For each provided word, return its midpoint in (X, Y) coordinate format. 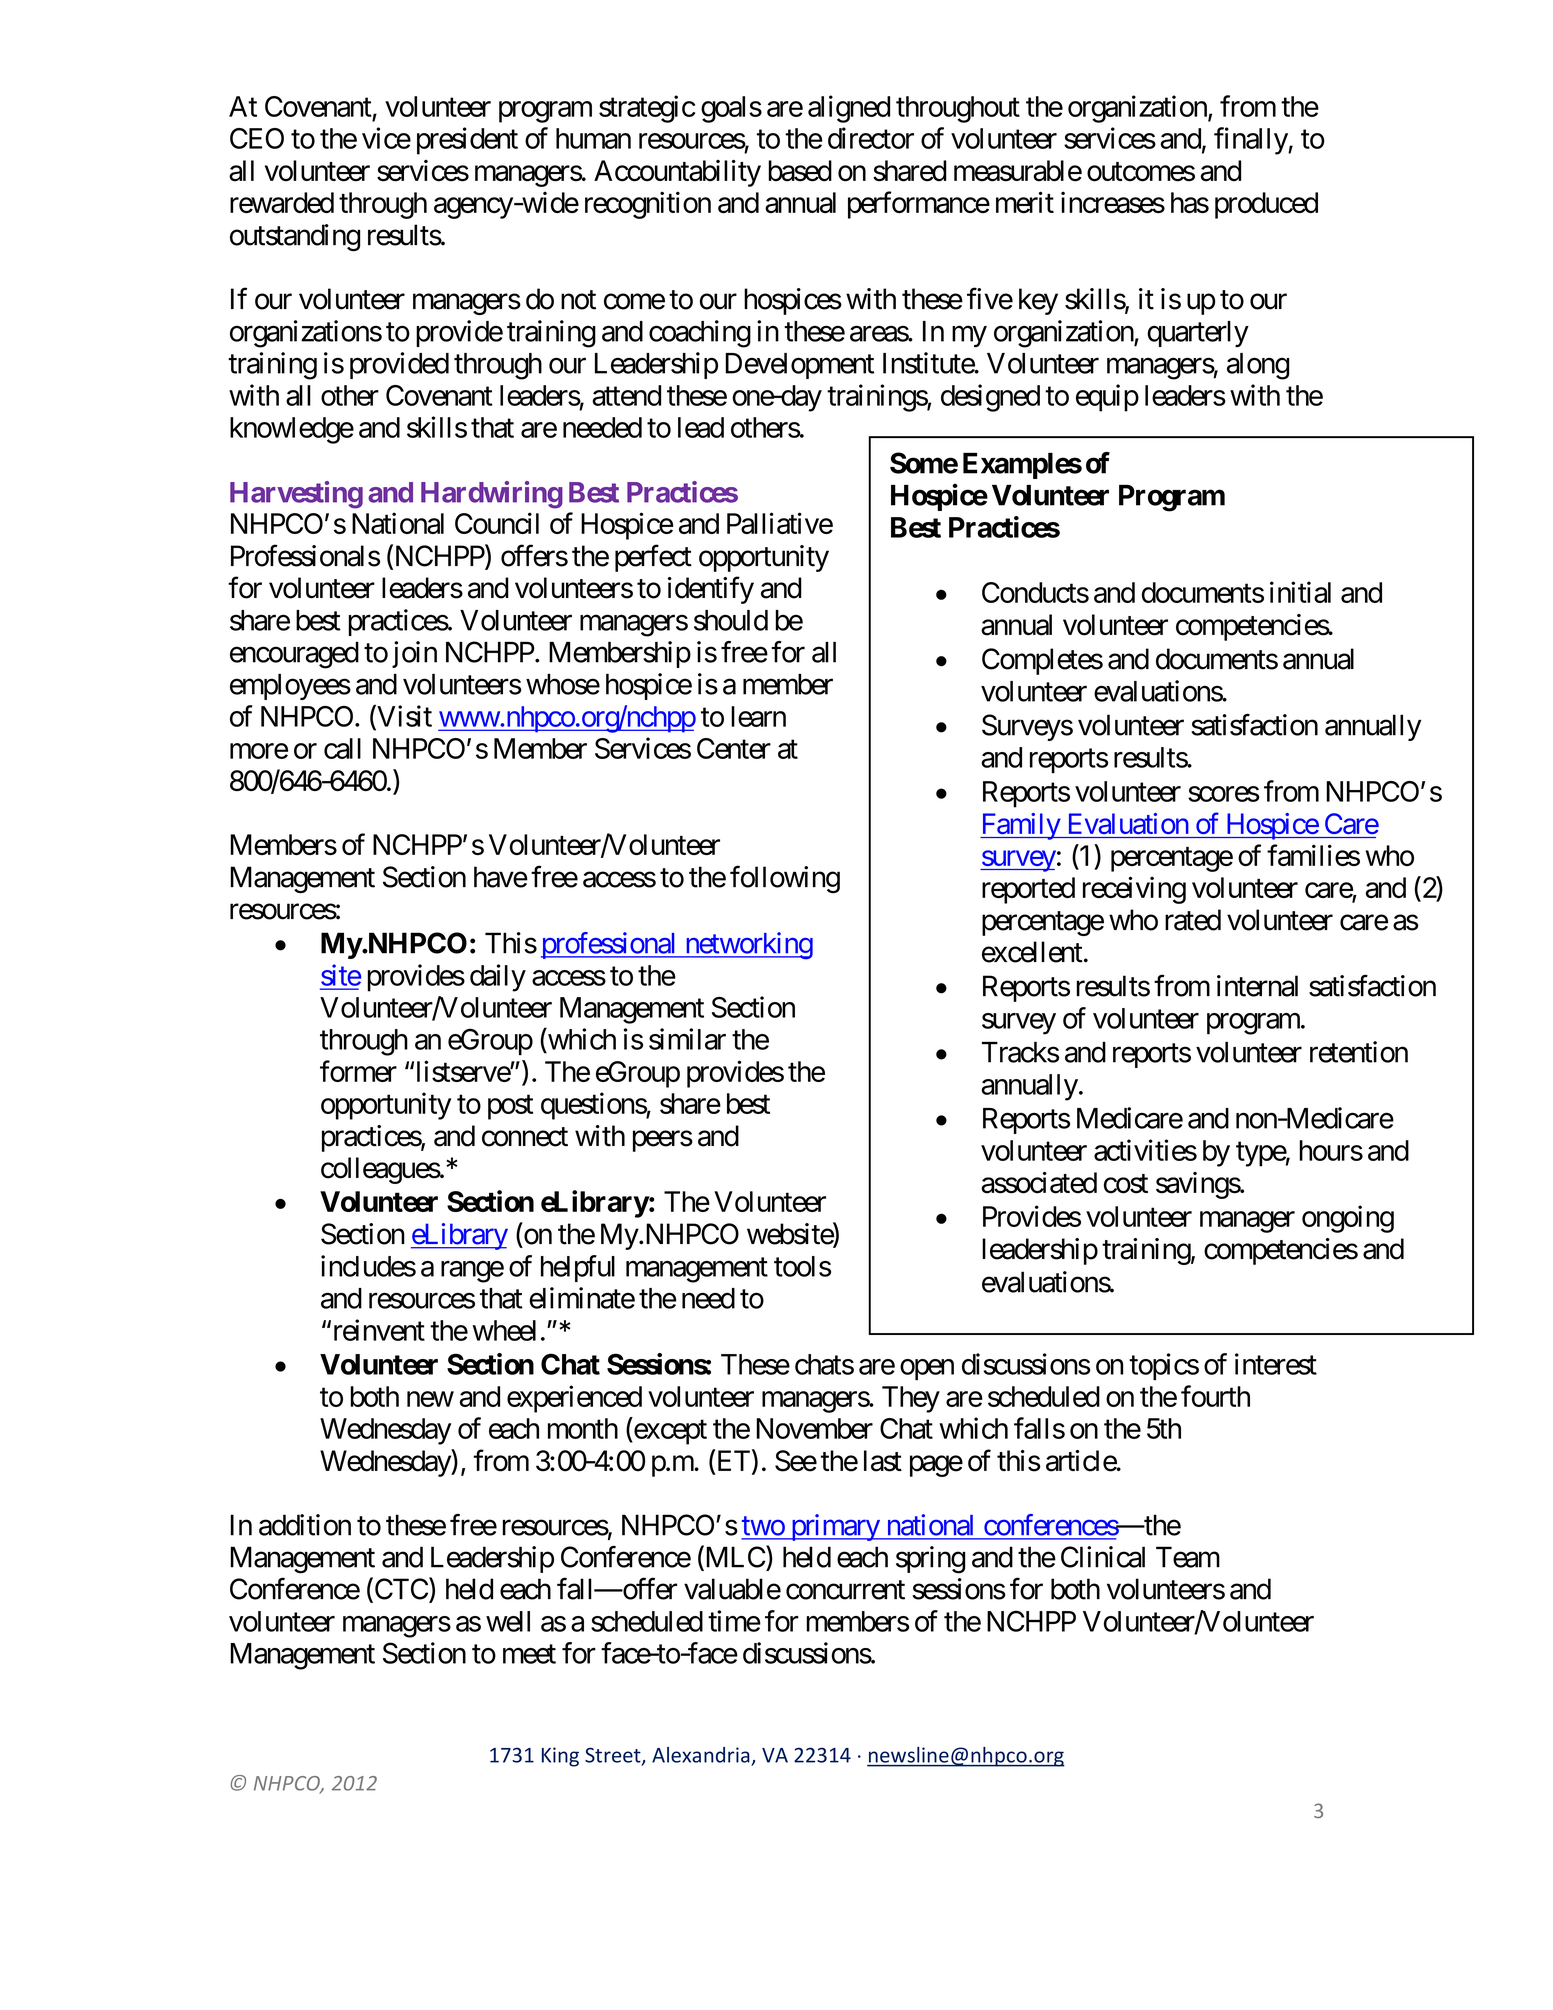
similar (687, 1039)
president (467, 141)
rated (1193, 920)
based (800, 171)
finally (1251, 141)
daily (498, 978)
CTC (400, 1590)
